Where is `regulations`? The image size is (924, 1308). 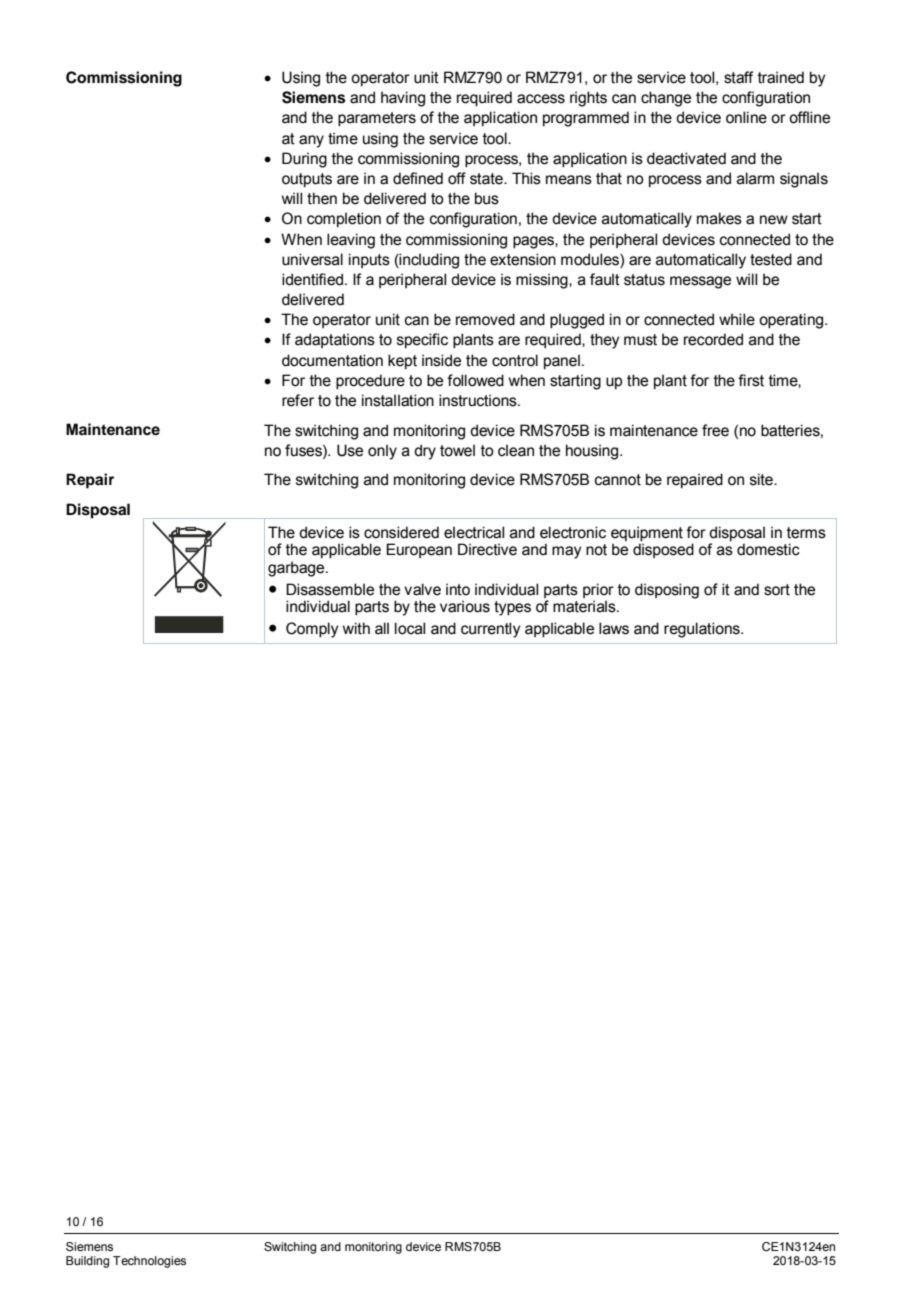
regulations is located at coordinates (703, 630).
